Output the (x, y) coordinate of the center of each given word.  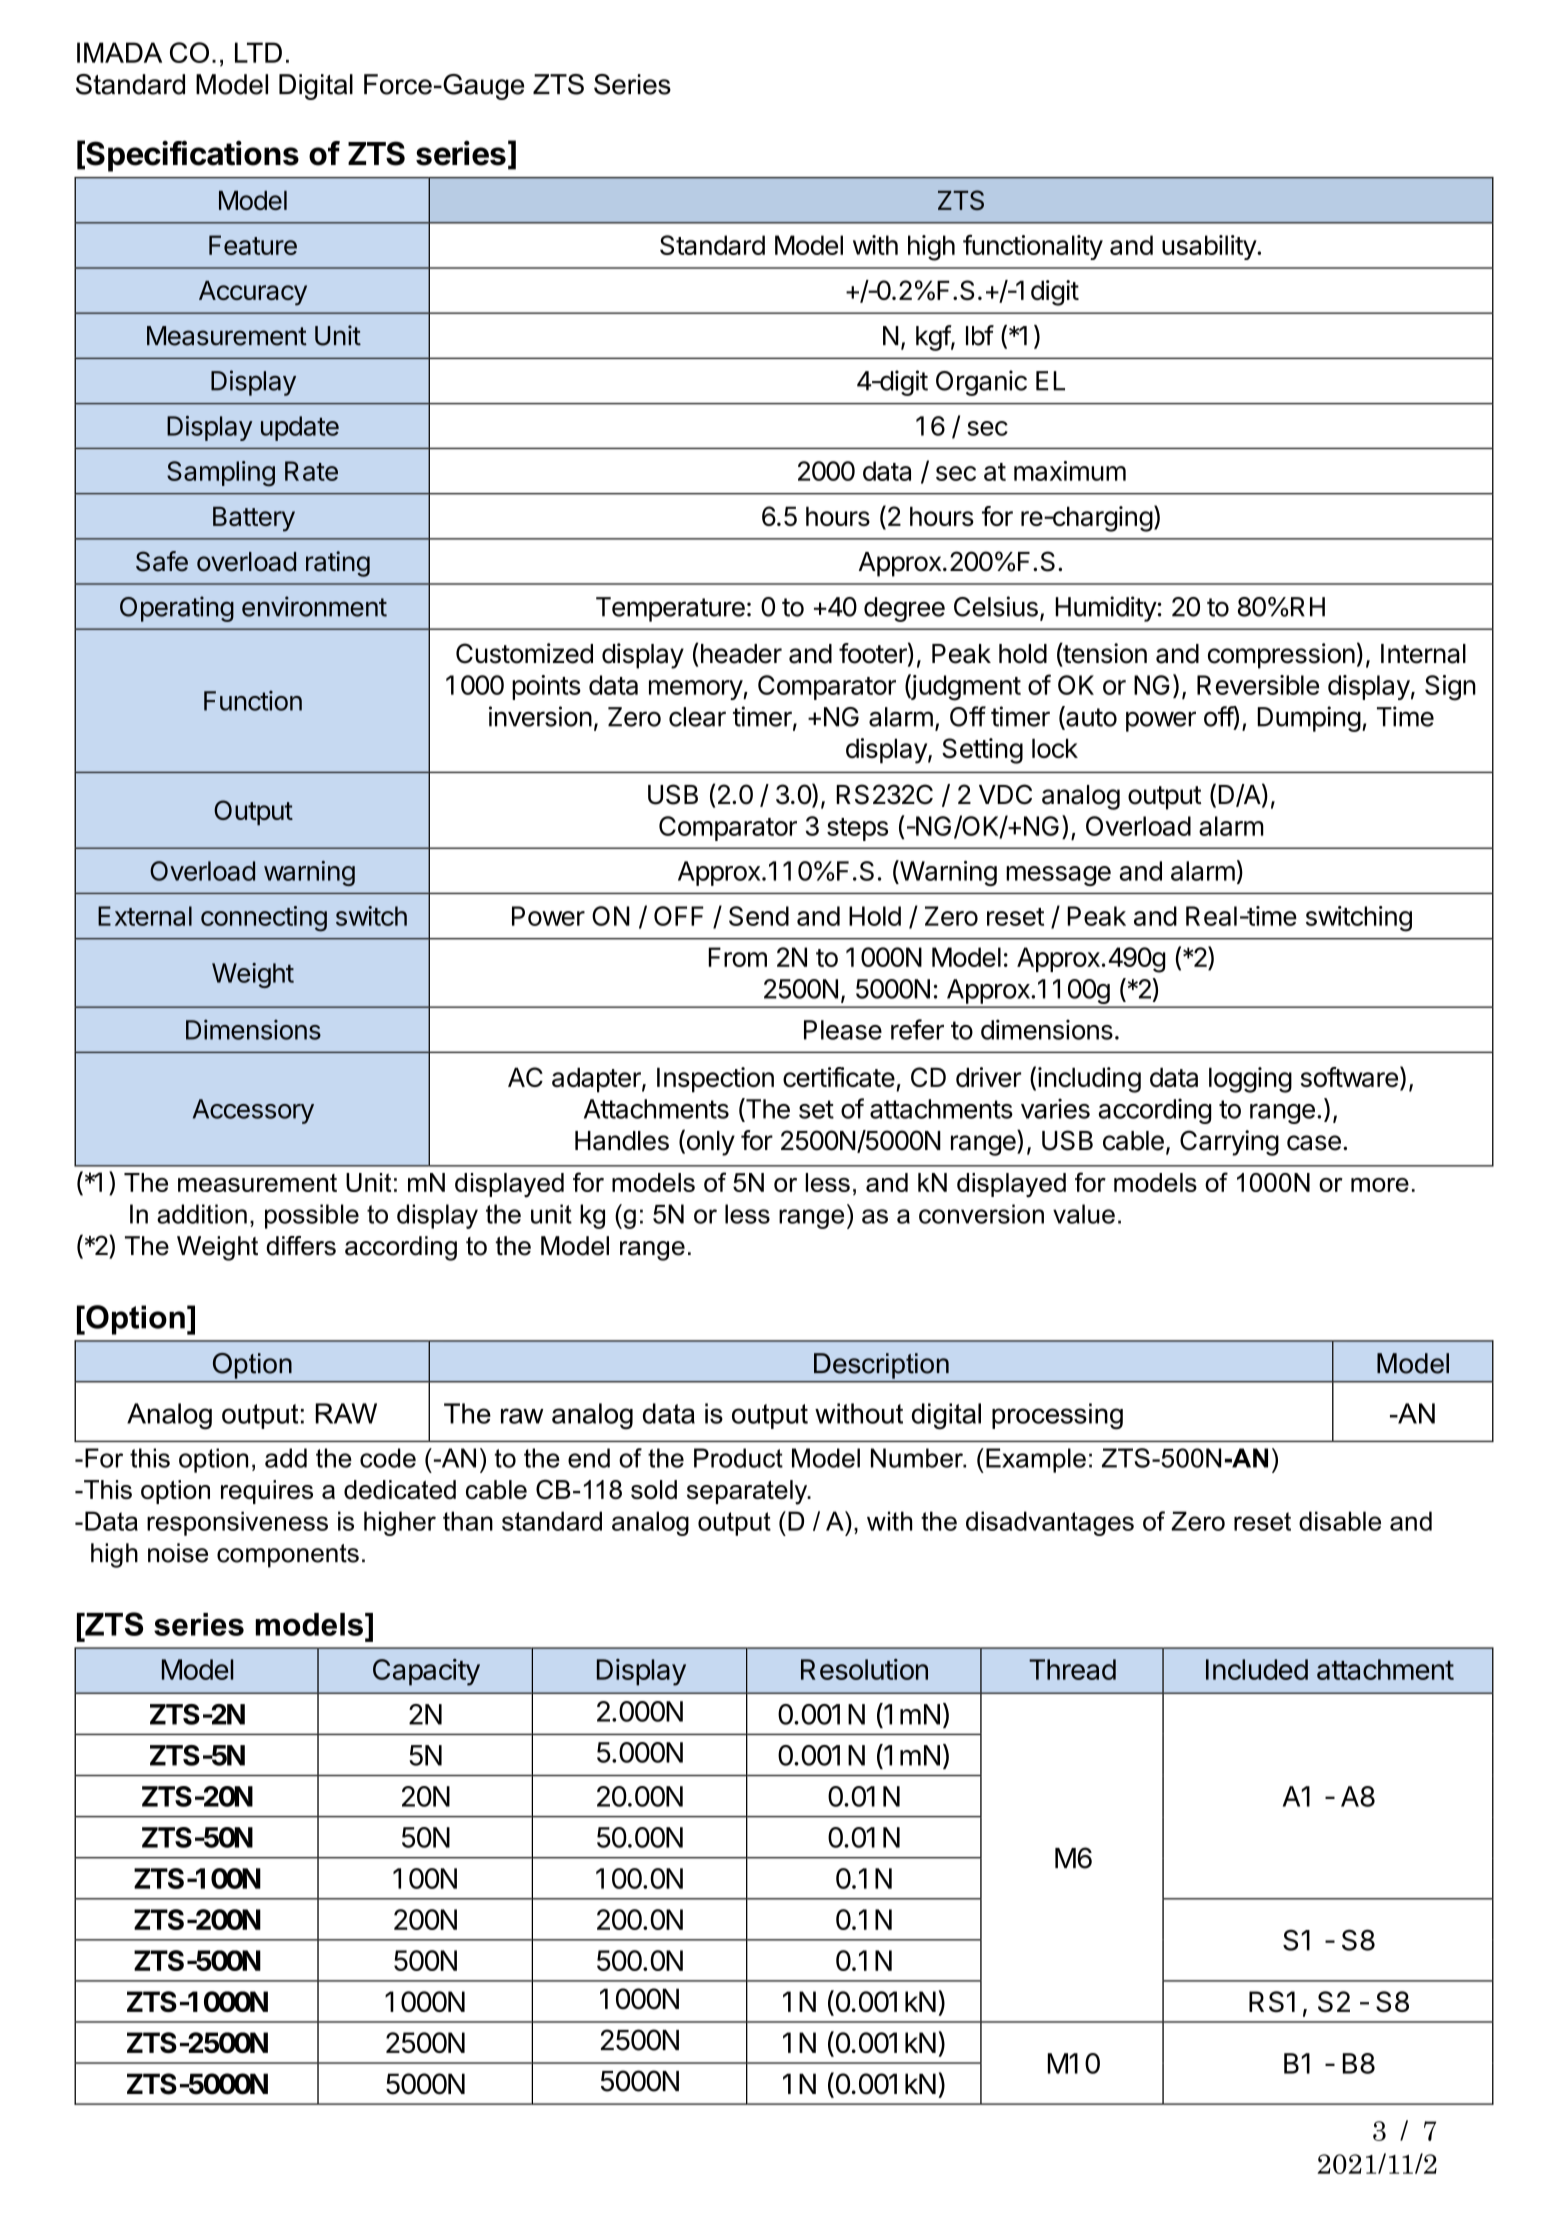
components (288, 1556)
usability (1210, 247)
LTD (258, 52)
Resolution (864, 1669)
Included (1257, 1669)
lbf (980, 335)
